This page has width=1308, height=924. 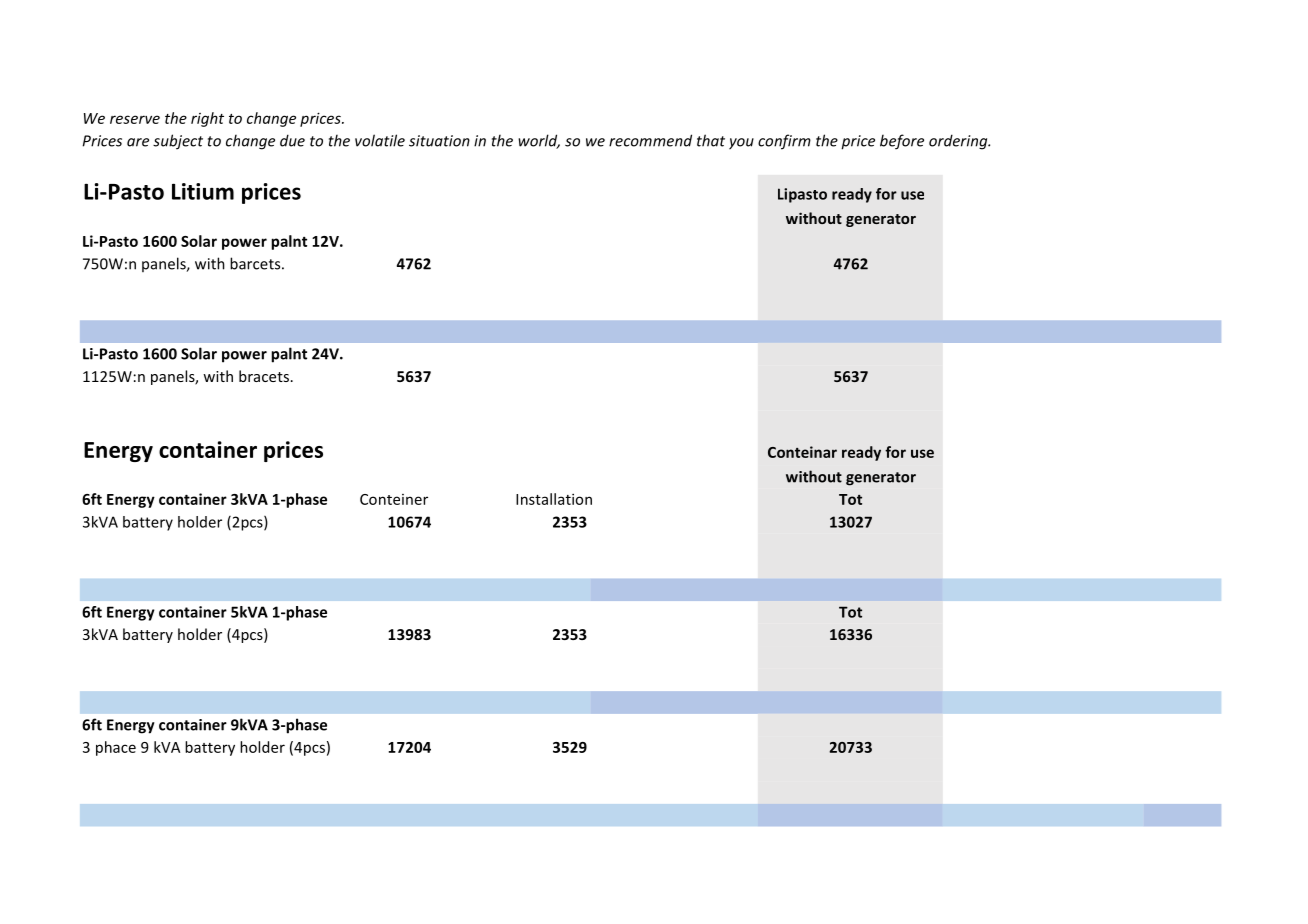 What do you see at coordinates (554, 499) in the page?
I see `Installation` at bounding box center [554, 499].
